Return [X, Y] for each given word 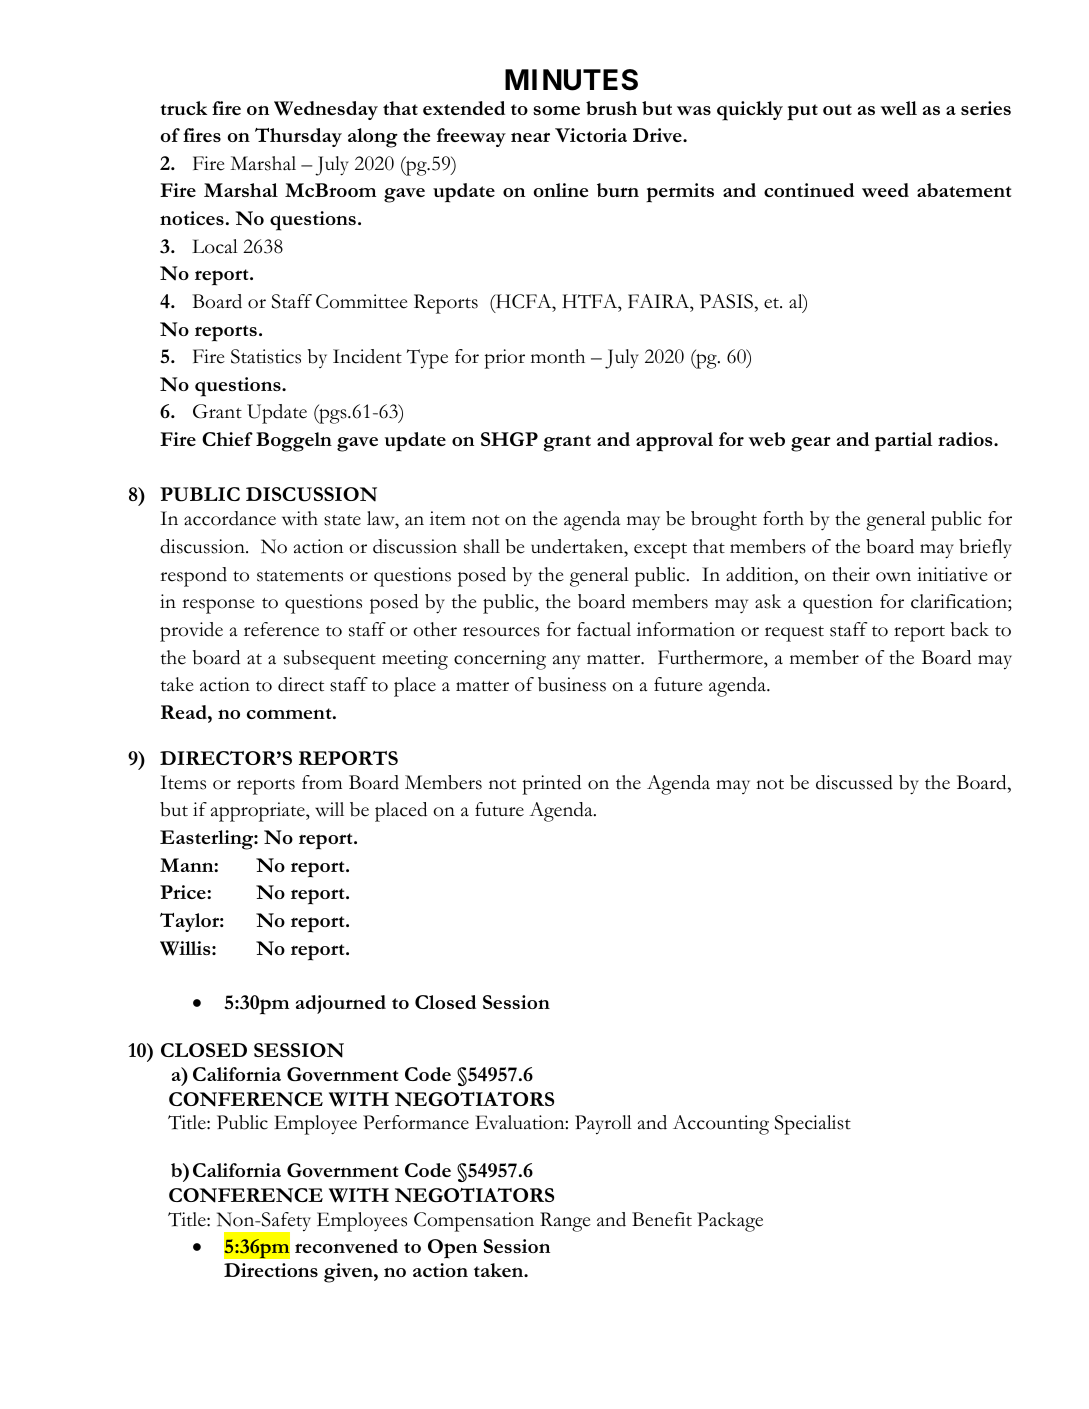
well [898, 108]
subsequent [330, 660]
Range [565, 1222]
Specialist [813, 1125]
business [572, 684]
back [970, 629]
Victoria [591, 135]
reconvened [346, 1246]
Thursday [298, 137]
